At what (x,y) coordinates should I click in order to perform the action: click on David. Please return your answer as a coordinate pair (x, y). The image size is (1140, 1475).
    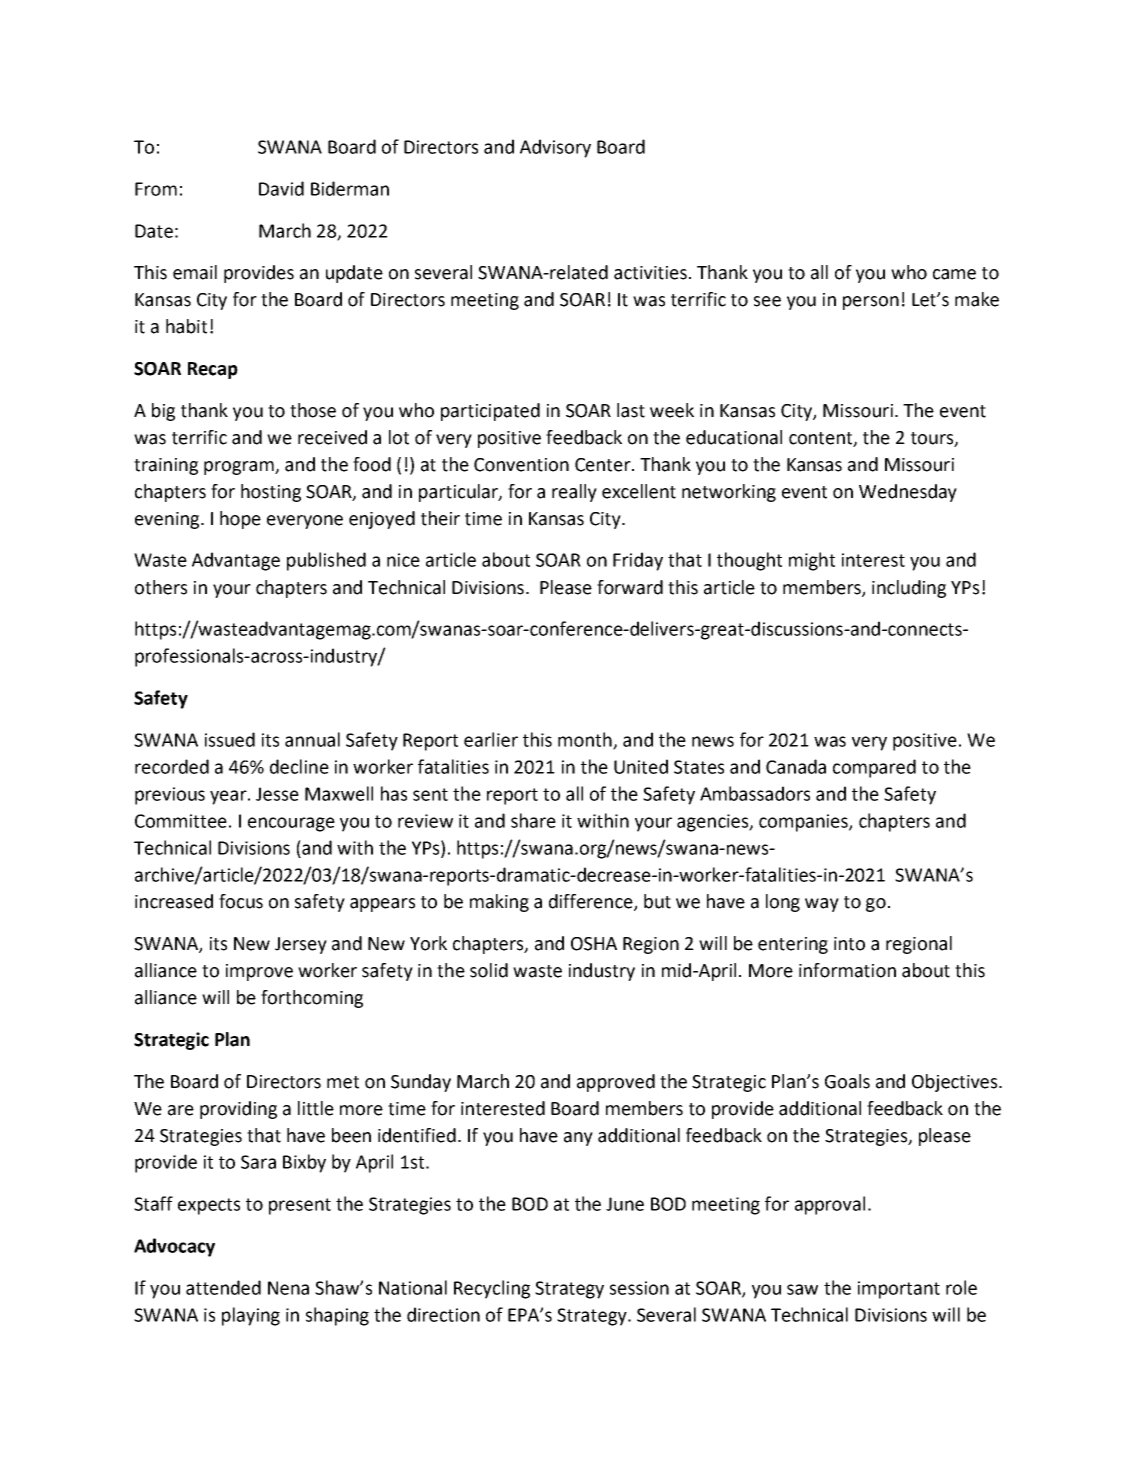
    Looking at the image, I should click on (281, 188).
